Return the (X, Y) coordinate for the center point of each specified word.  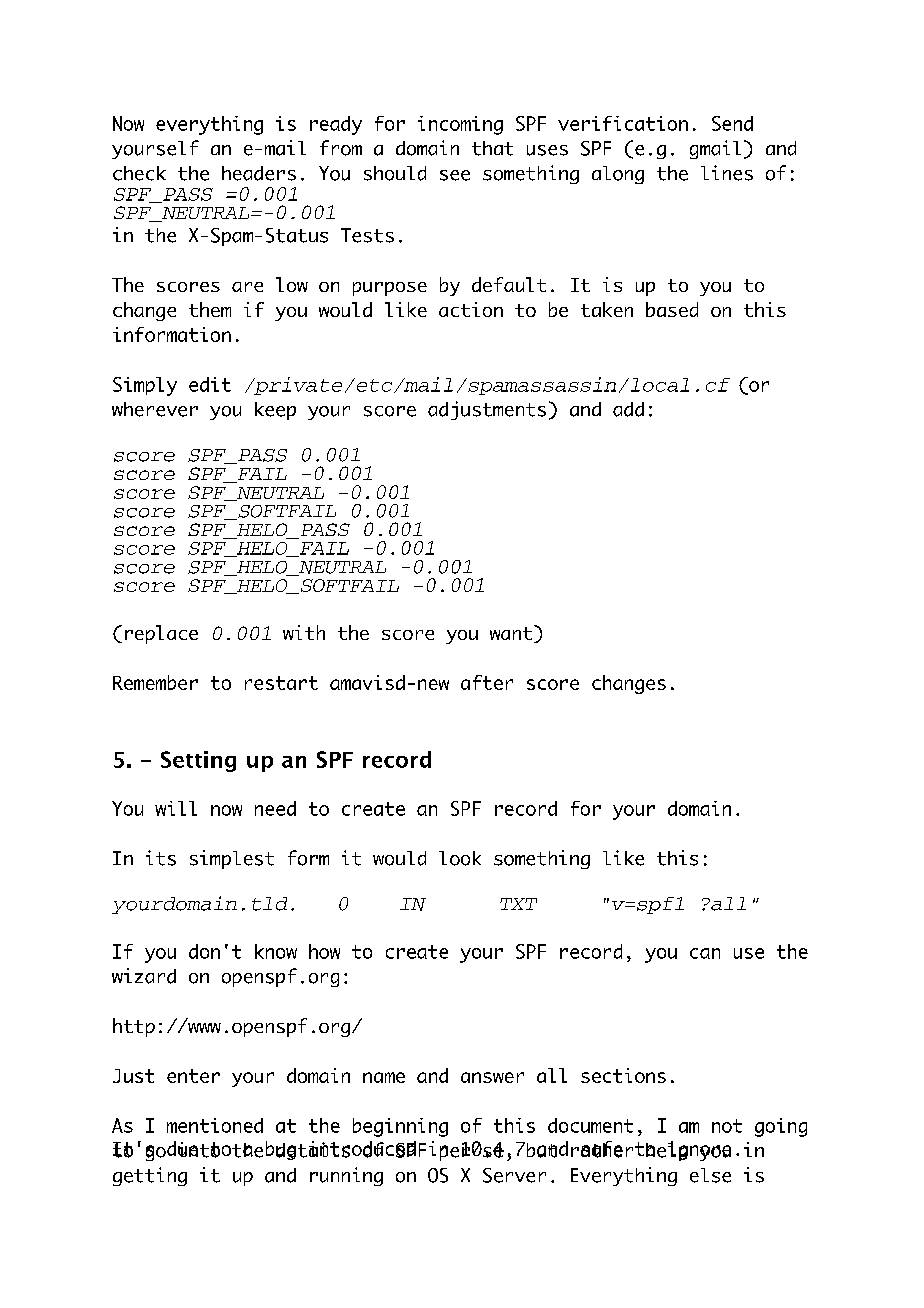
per (455, 1152)
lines (727, 173)
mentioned (215, 1125)
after (487, 682)
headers (259, 173)
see (455, 175)
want (511, 633)
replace (161, 634)
